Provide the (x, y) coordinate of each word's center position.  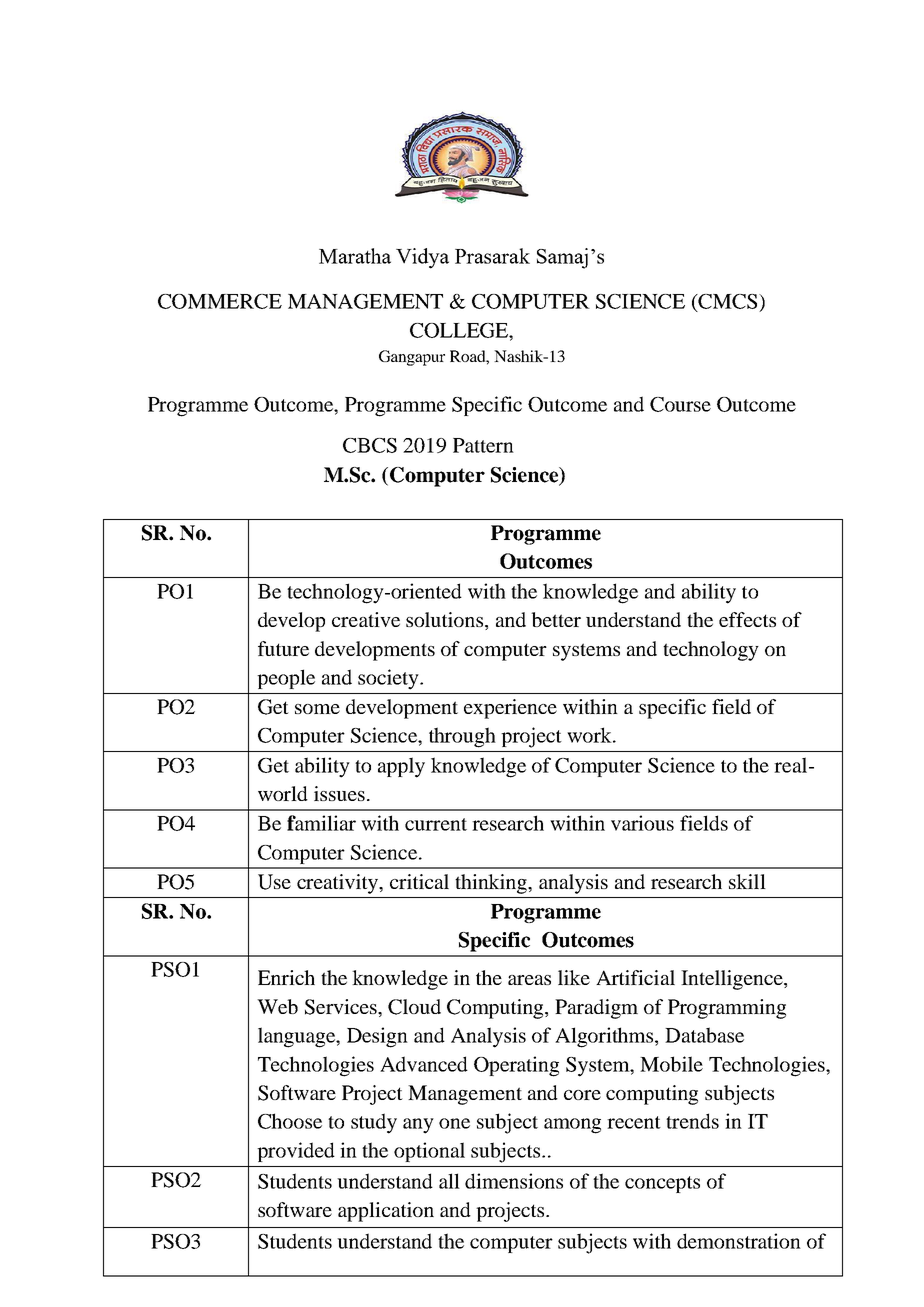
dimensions (514, 1181)
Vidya (422, 258)
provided (296, 1152)
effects (747, 619)
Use (274, 882)
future (283, 648)
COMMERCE (220, 301)
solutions (446, 621)
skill (747, 881)
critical (419, 881)
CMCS (728, 302)
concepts (662, 1184)
